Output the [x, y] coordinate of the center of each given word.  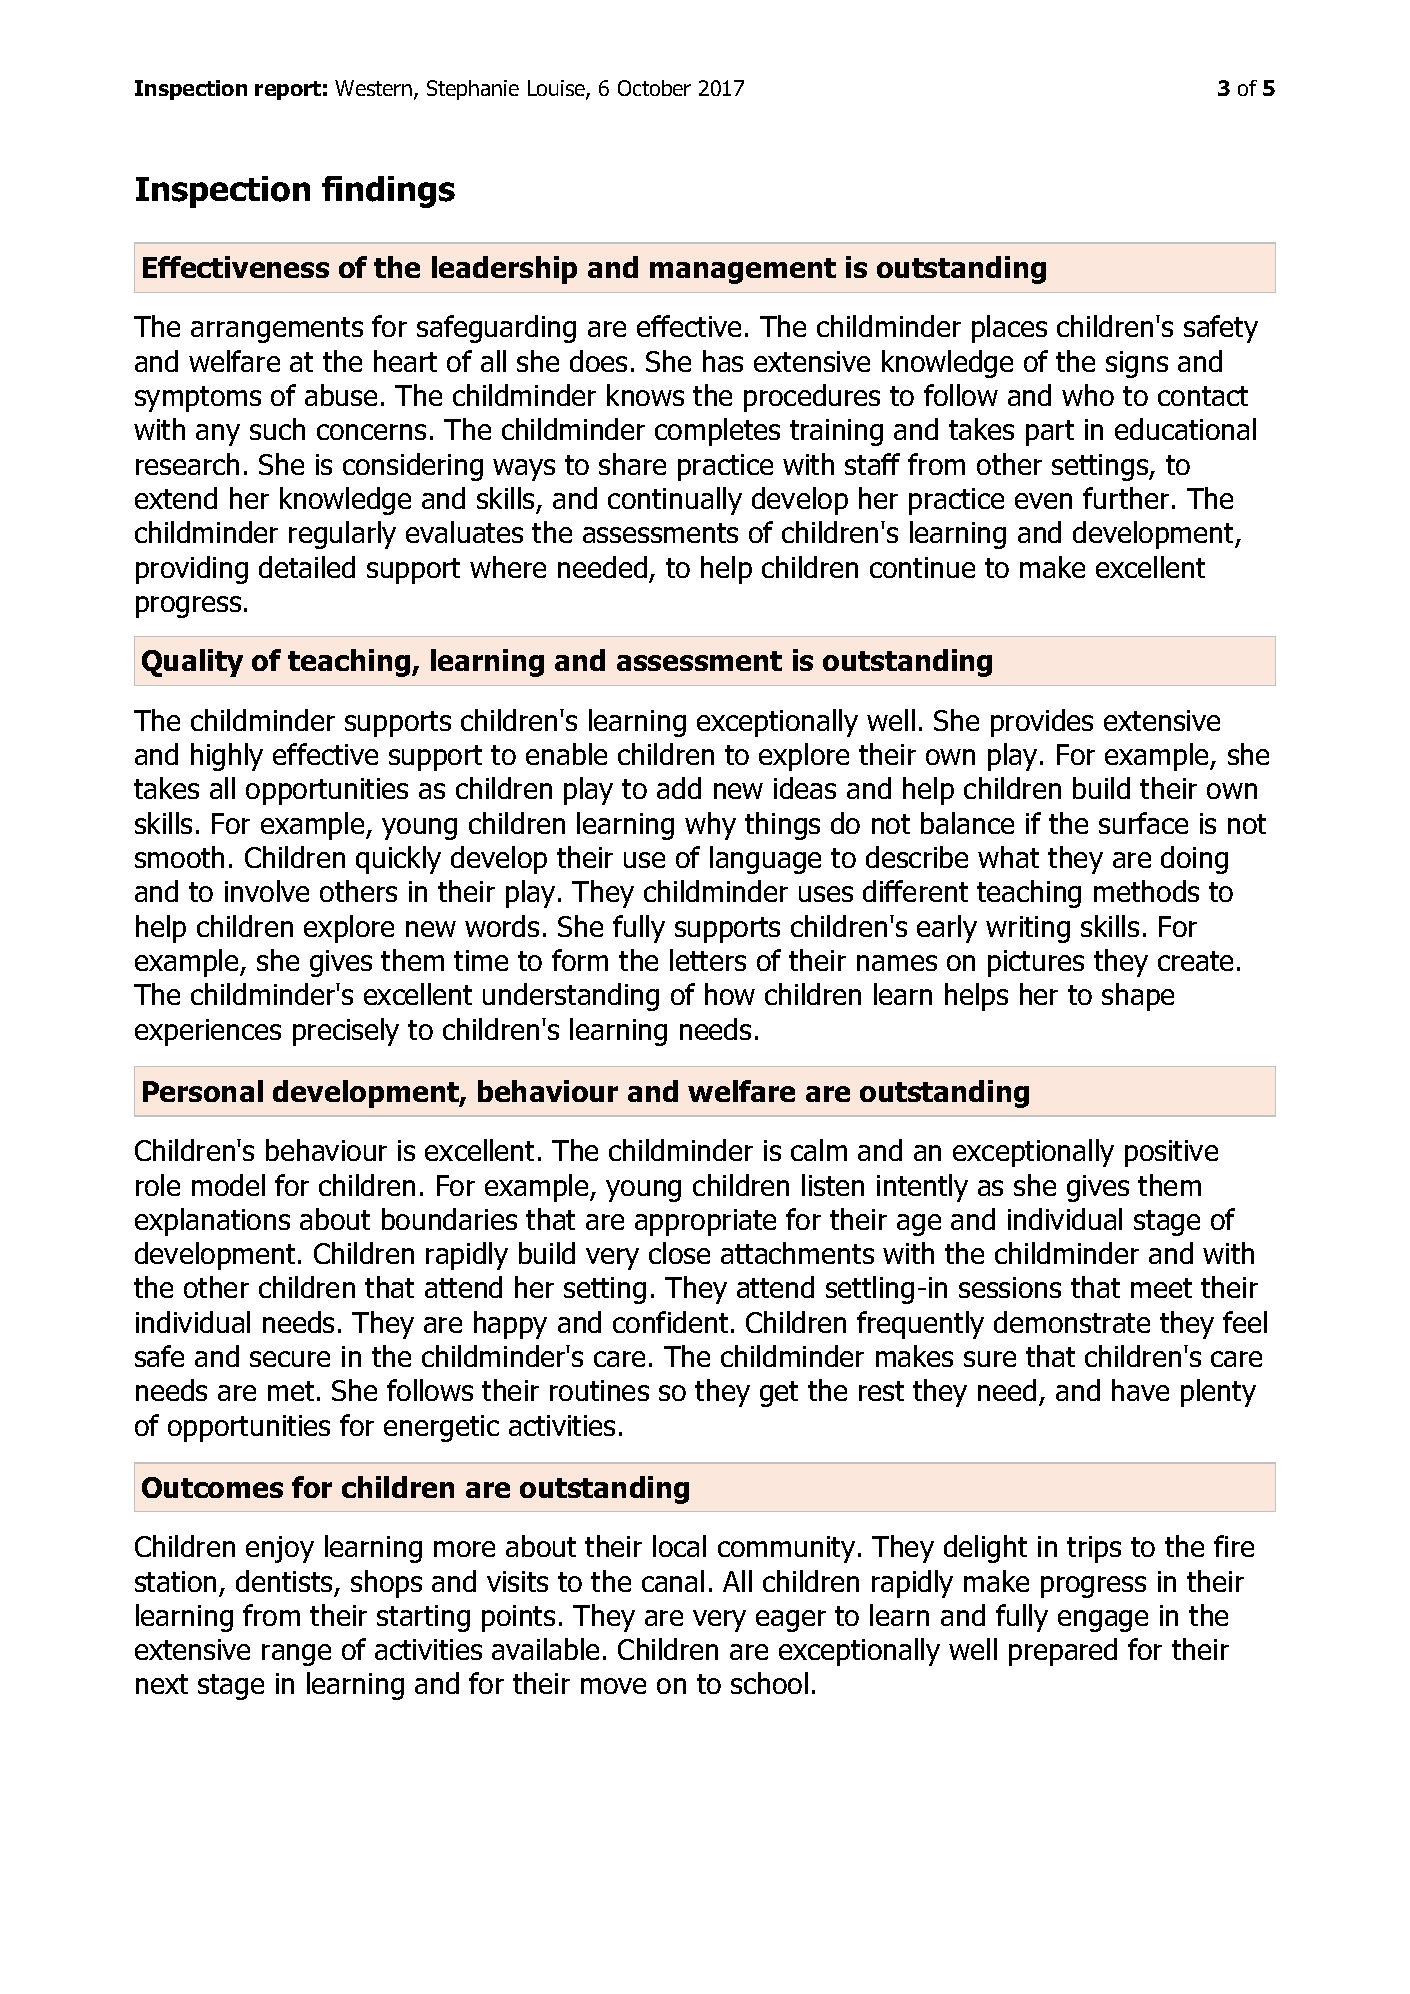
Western [373, 88]
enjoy [280, 1549]
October [654, 88]
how [730, 994]
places [1009, 329]
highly [227, 757]
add [679, 788]
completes [717, 432]
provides [1042, 723]
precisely [346, 1032]
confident [670, 1322]
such [277, 429]
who [1088, 395]
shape [1138, 997]
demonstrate [1072, 1322]
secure [290, 1359]
